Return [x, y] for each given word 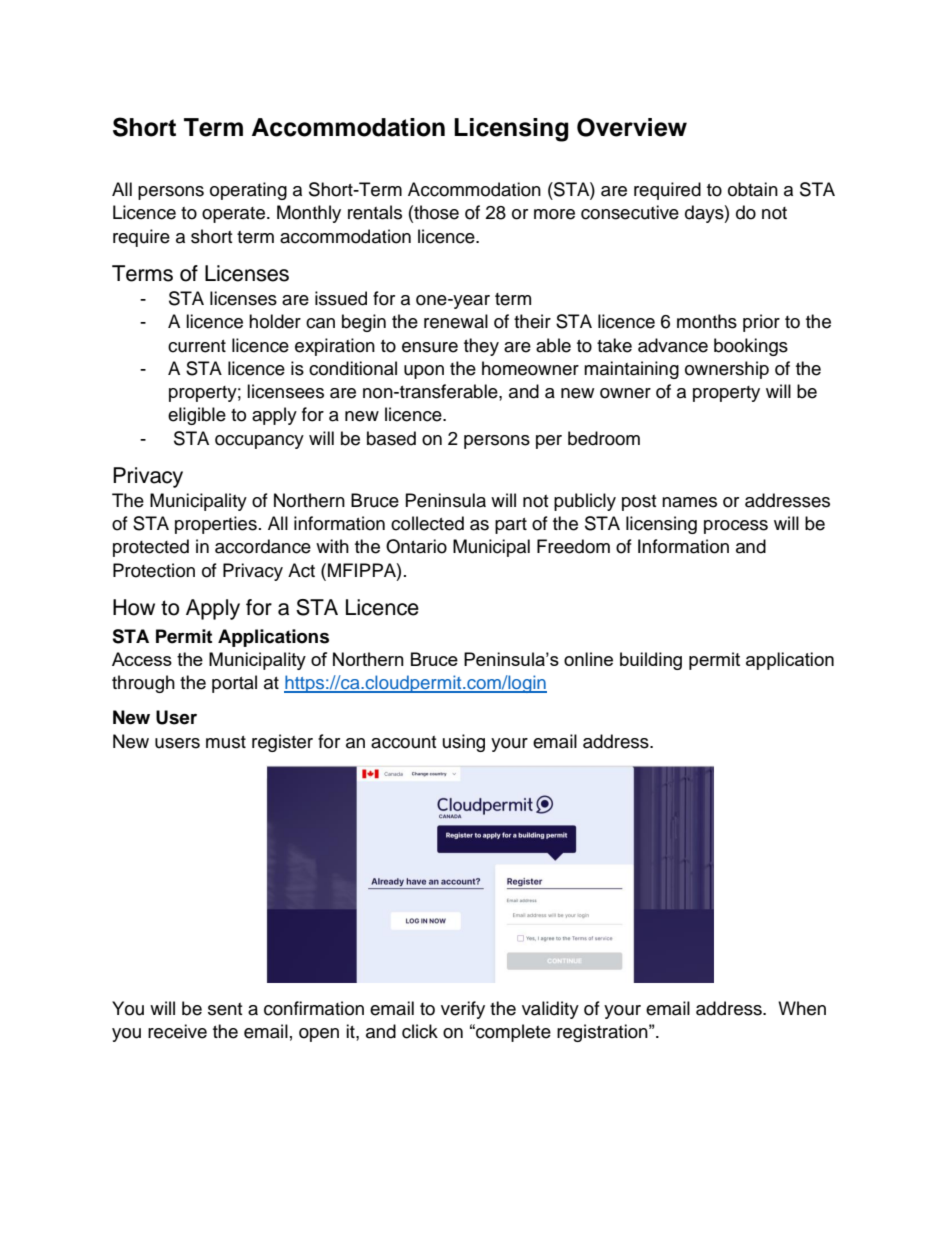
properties [216, 525]
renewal [456, 321]
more [554, 214]
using [464, 743]
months [707, 321]
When [802, 1008]
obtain [753, 189]
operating [248, 191]
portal [234, 684]
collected [427, 523]
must [226, 742]
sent [225, 1009]
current [197, 346]
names [689, 502]
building [651, 661]
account [403, 742]
